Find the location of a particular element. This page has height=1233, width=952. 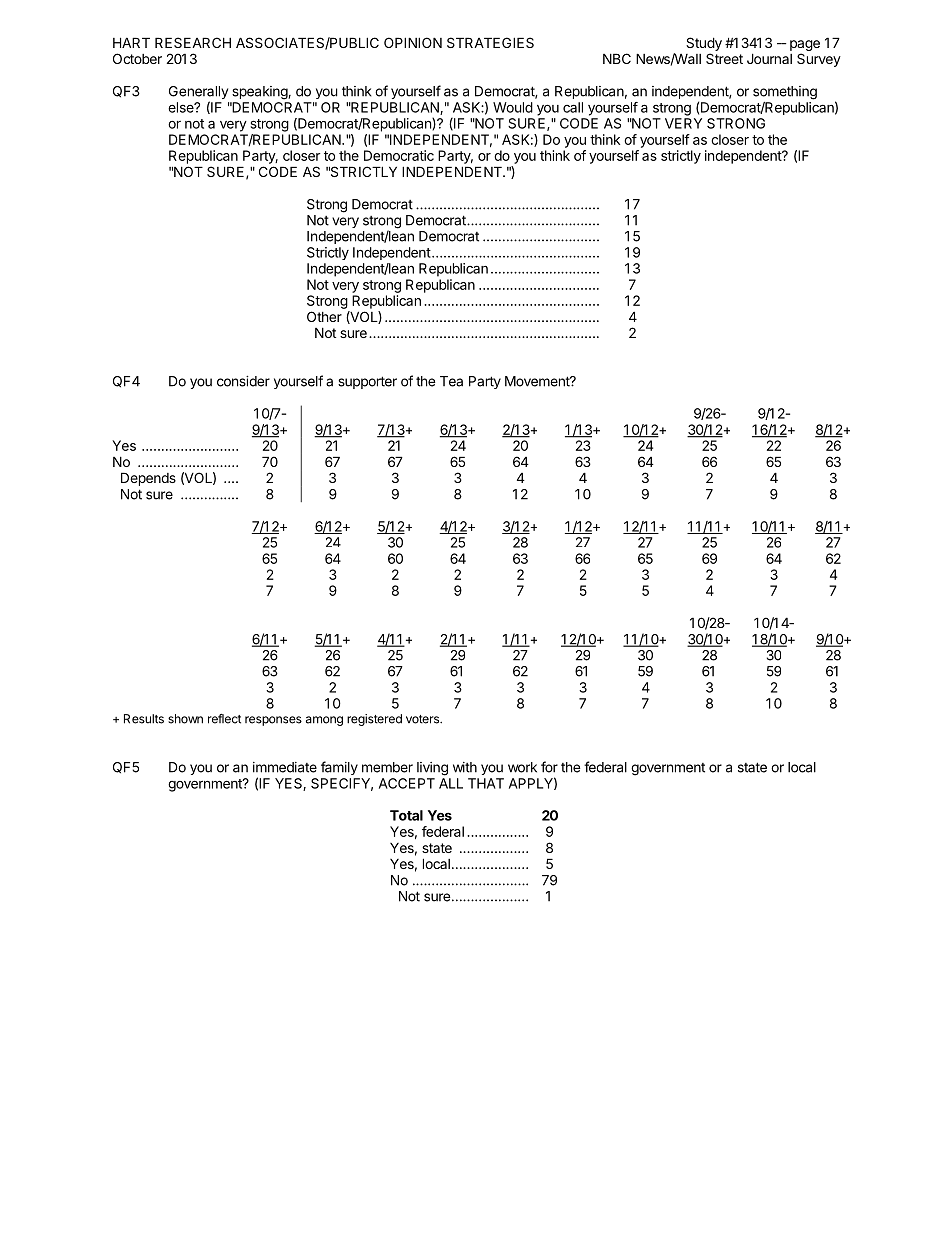

STRATEGIES is located at coordinates (490, 42).
